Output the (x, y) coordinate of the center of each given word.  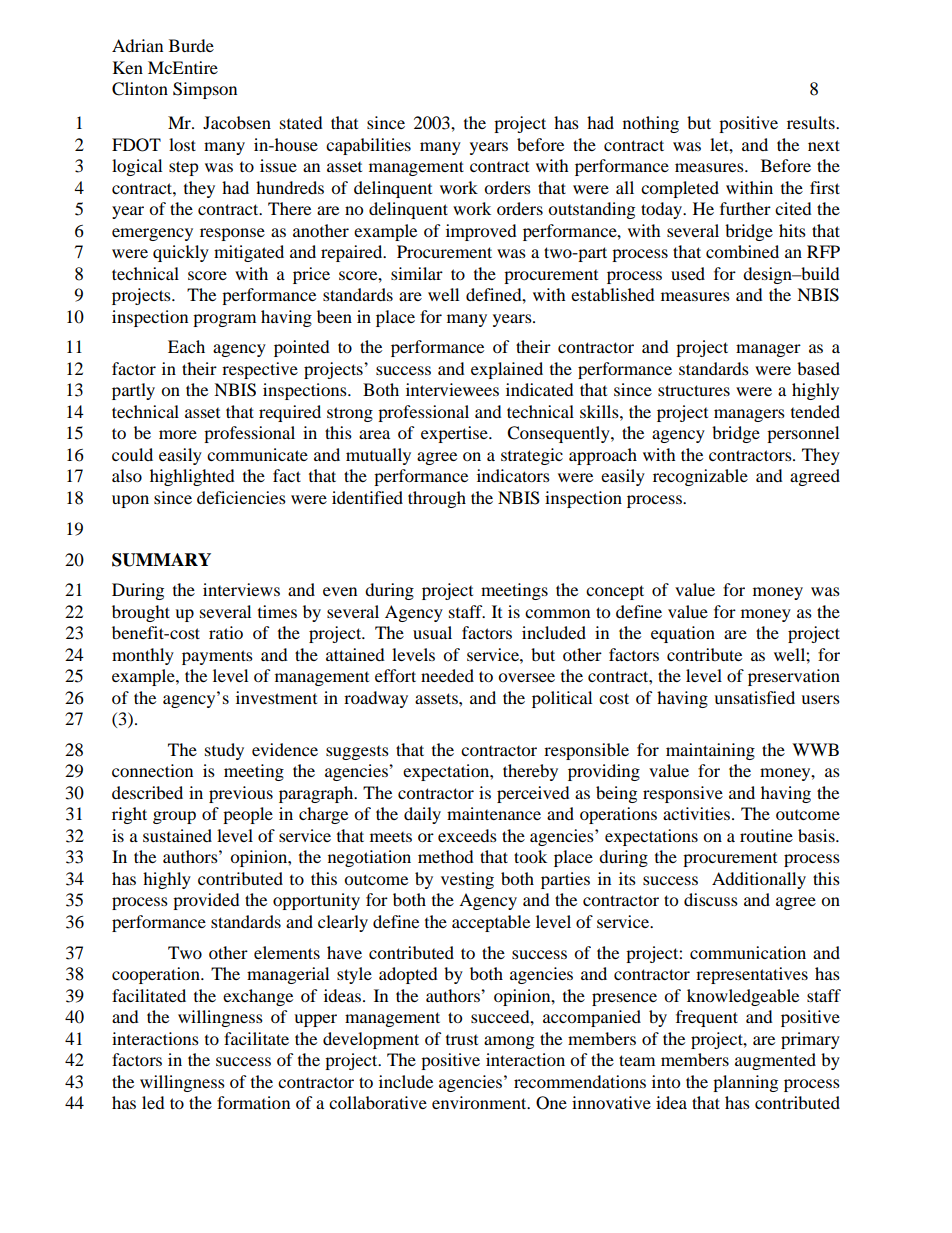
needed (447, 675)
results (812, 122)
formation (253, 1102)
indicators (513, 475)
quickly (181, 253)
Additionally (759, 880)
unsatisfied (754, 697)
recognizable (700, 477)
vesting (467, 880)
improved (481, 232)
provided (206, 901)
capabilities (368, 146)
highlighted (192, 477)
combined (742, 251)
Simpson (205, 90)
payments (217, 657)
